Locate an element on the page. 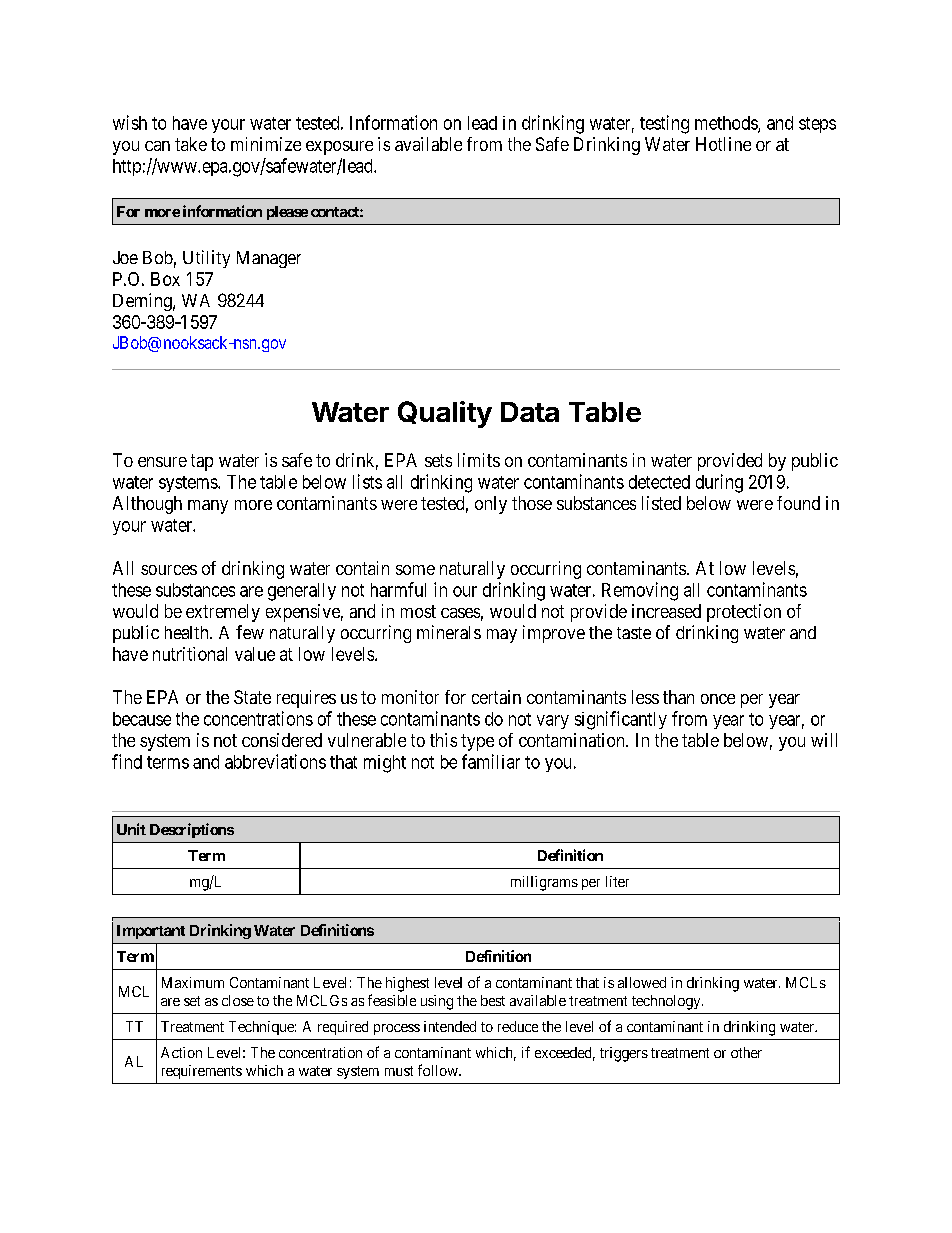 This document has height=1233, width=952. take is located at coordinates (191, 144).
